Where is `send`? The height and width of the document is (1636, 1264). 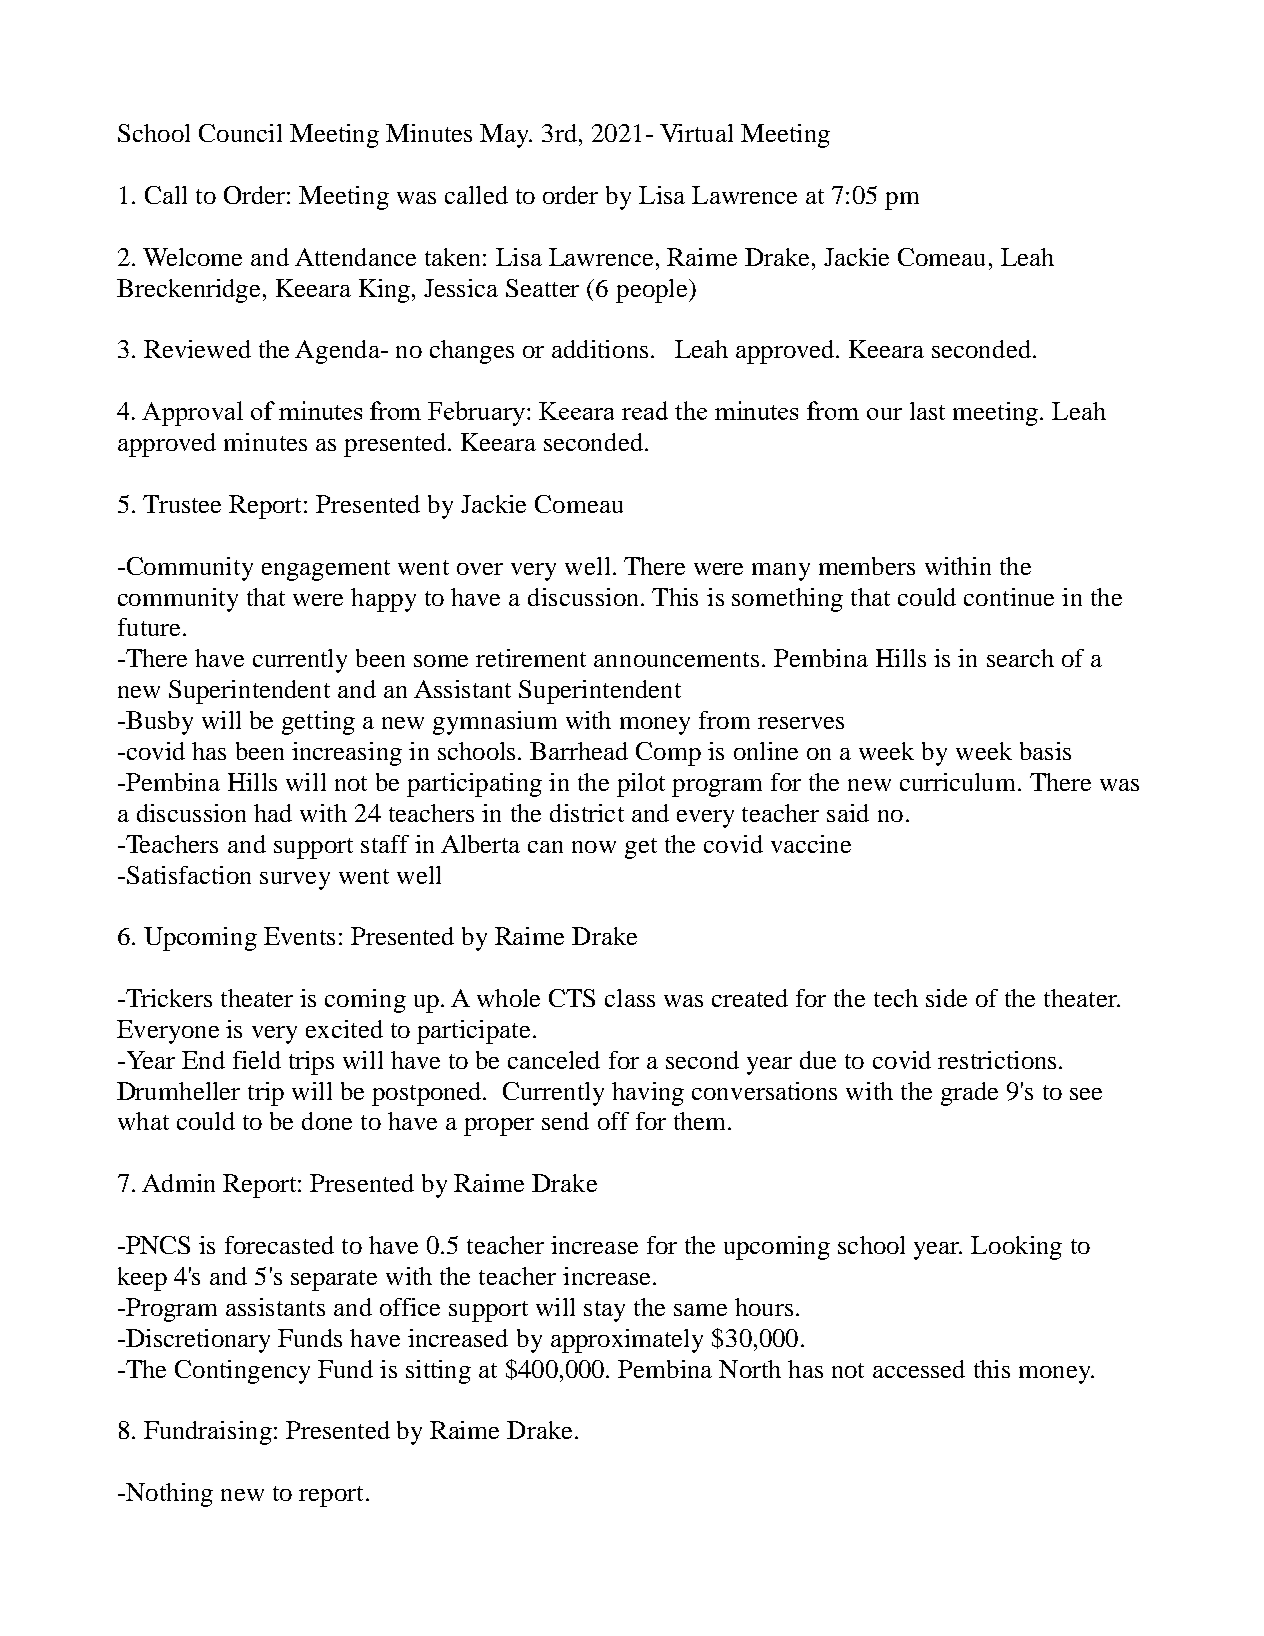
send is located at coordinates (565, 1121).
